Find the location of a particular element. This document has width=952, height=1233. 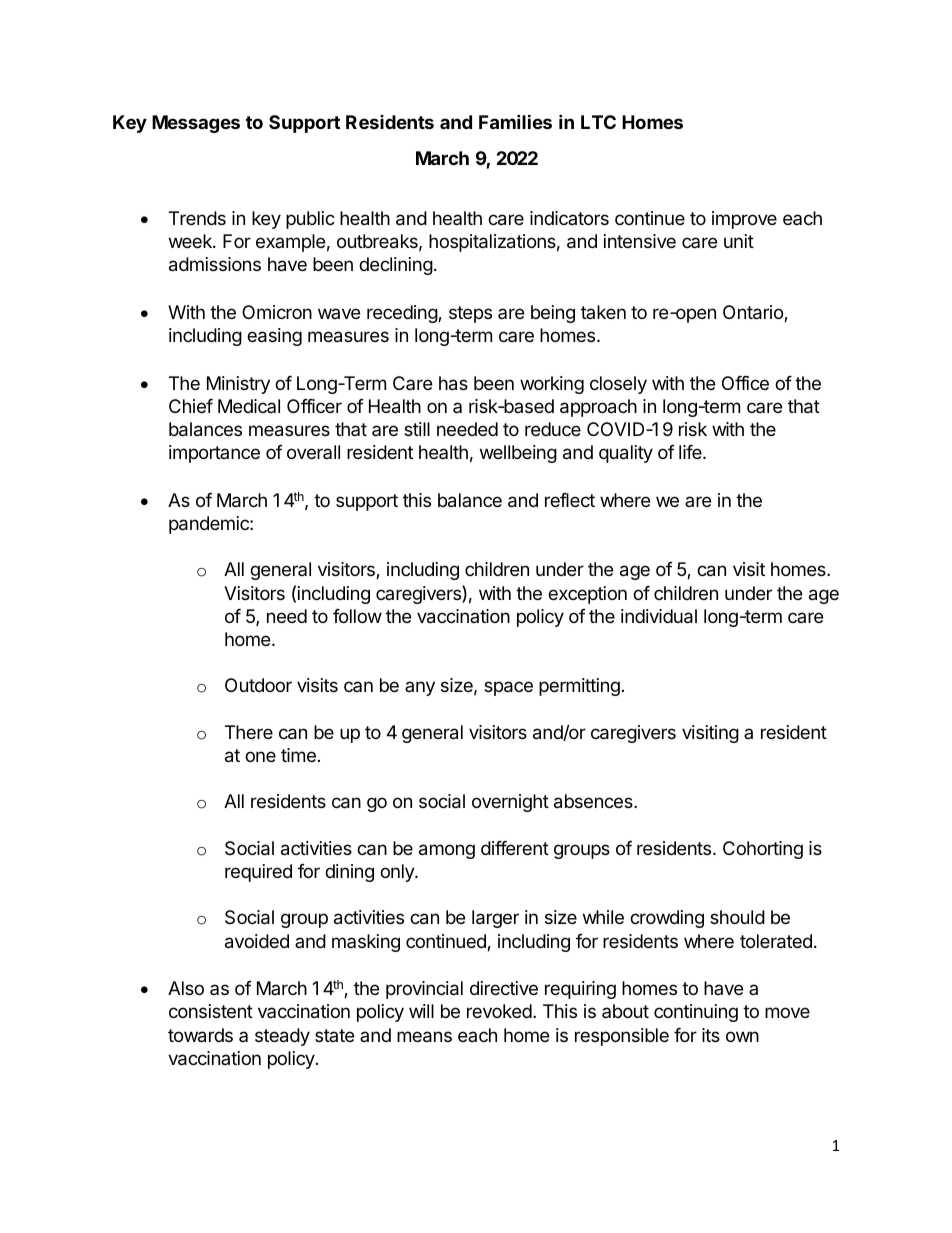

Medical is located at coordinates (249, 406).
